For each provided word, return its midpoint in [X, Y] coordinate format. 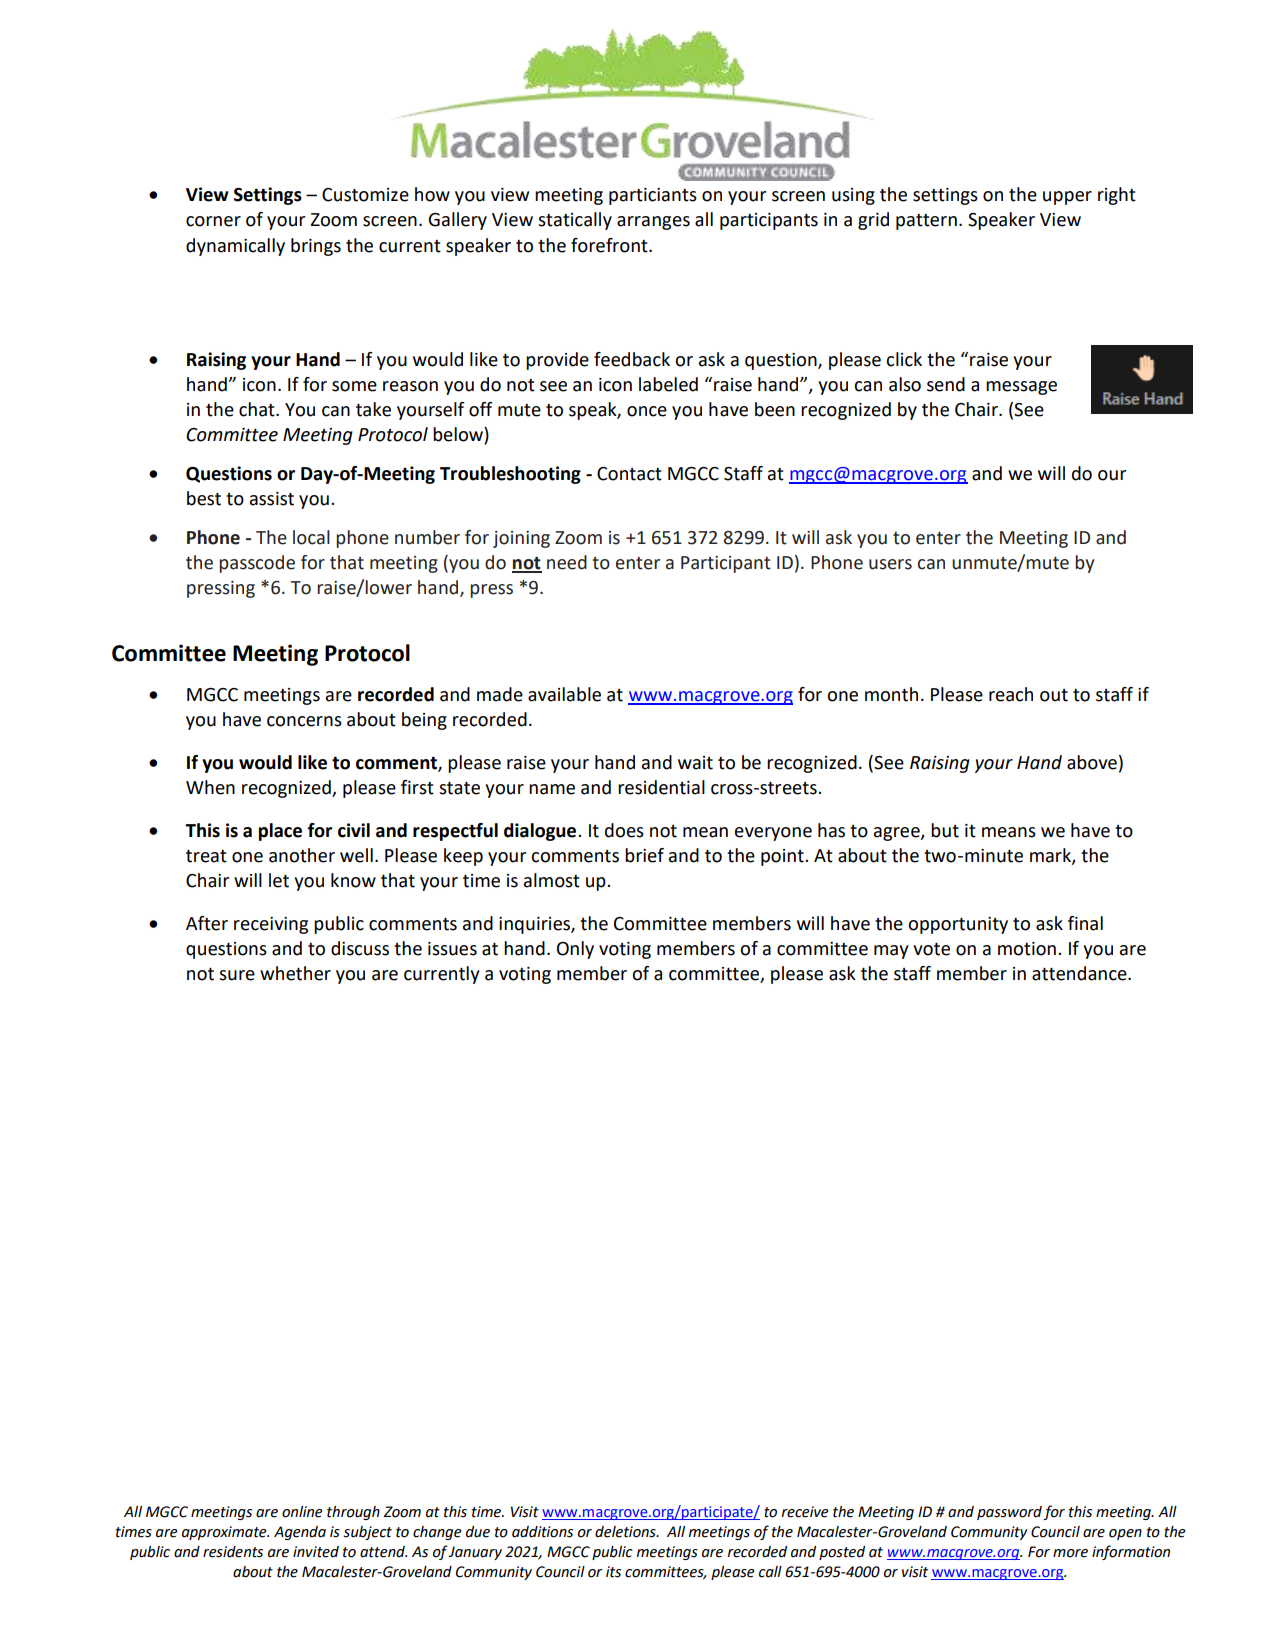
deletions [626, 1532]
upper [1067, 198]
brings [316, 247]
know [353, 880]
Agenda [300, 1533]
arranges [653, 223]
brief [644, 855]
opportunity [958, 925]
